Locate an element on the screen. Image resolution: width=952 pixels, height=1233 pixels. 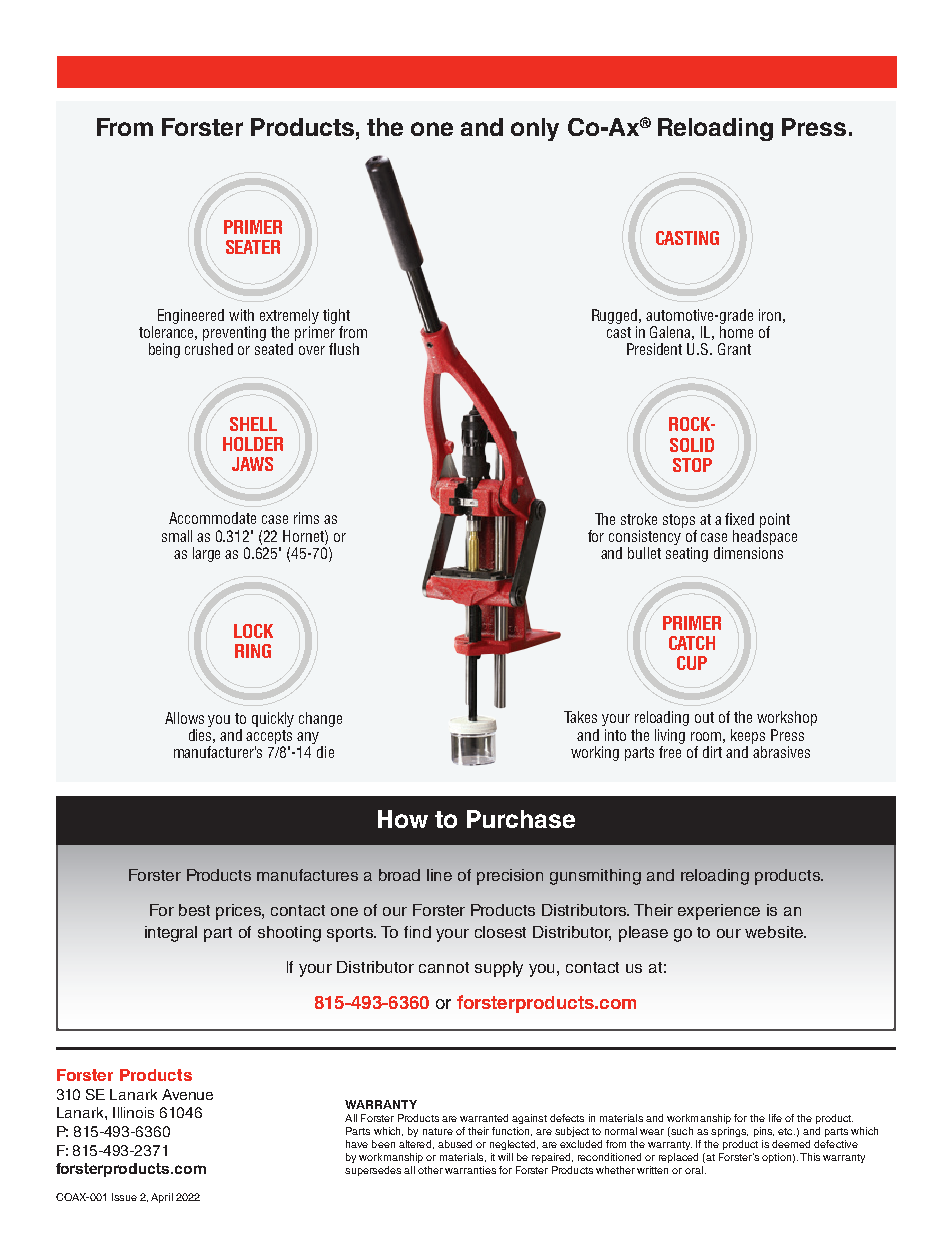
iron is located at coordinates (770, 315).
